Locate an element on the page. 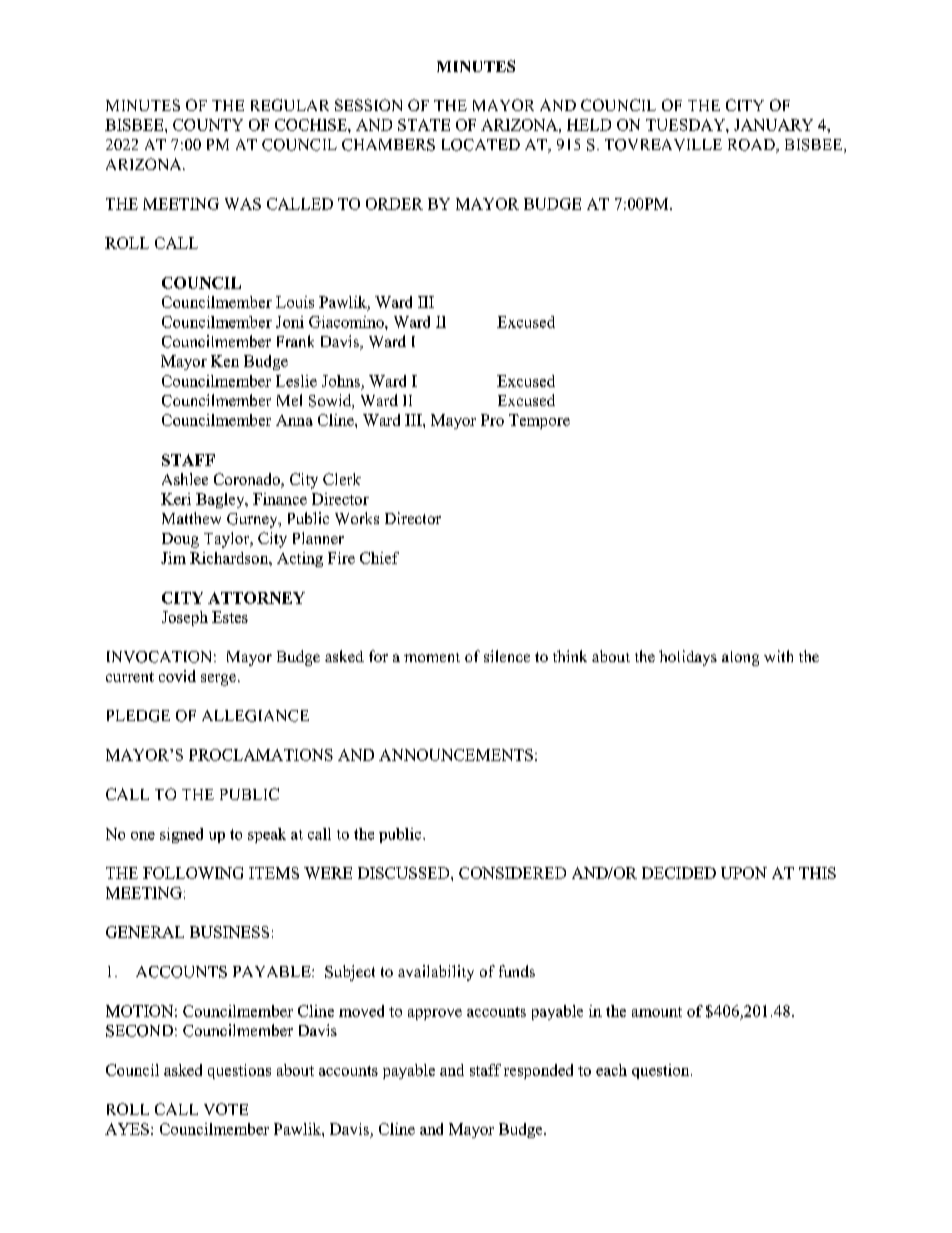  LOCATED is located at coordinates (481, 145).
